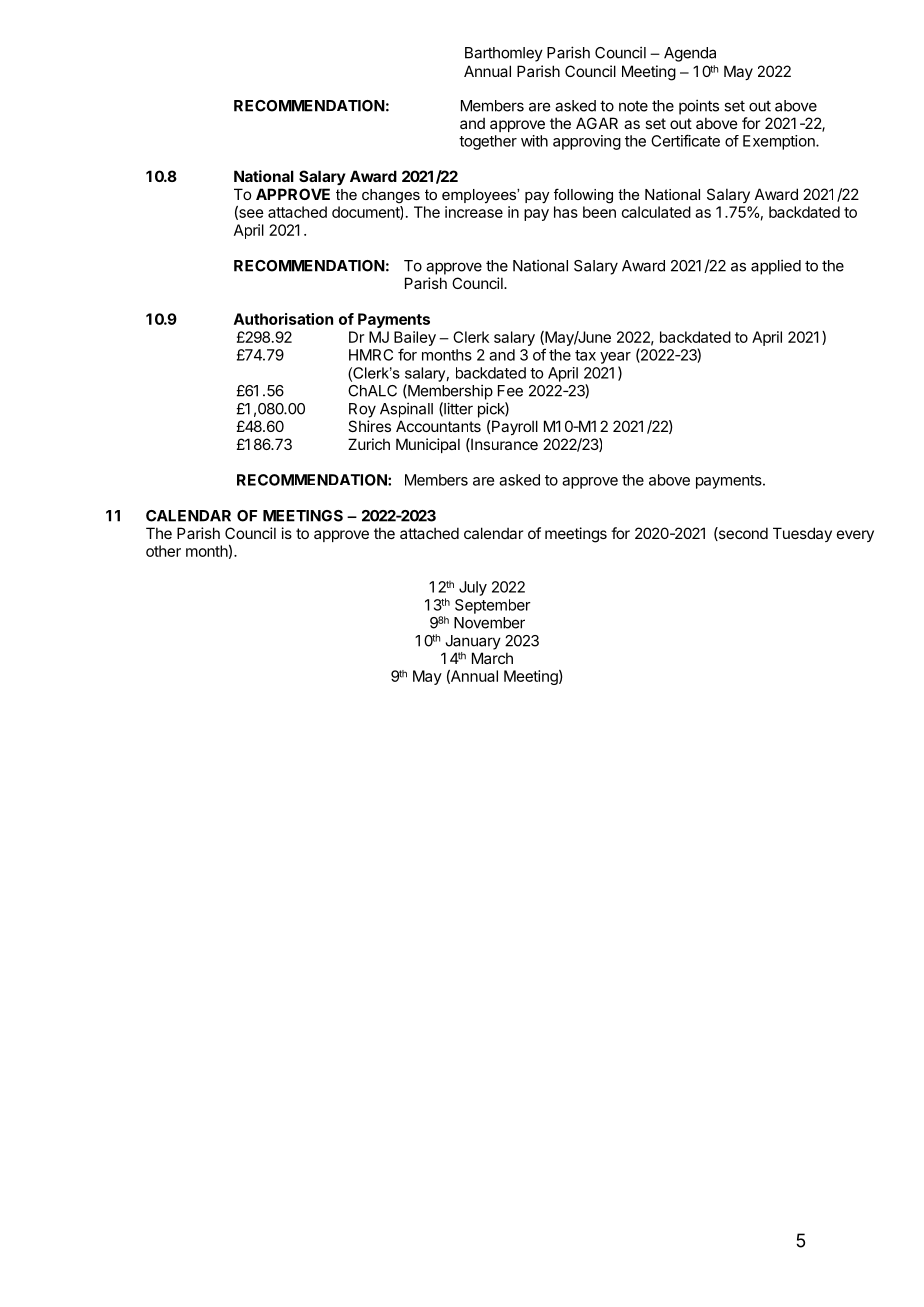  Describe the element at coordinates (473, 642) in the page. I see `January` at that location.
